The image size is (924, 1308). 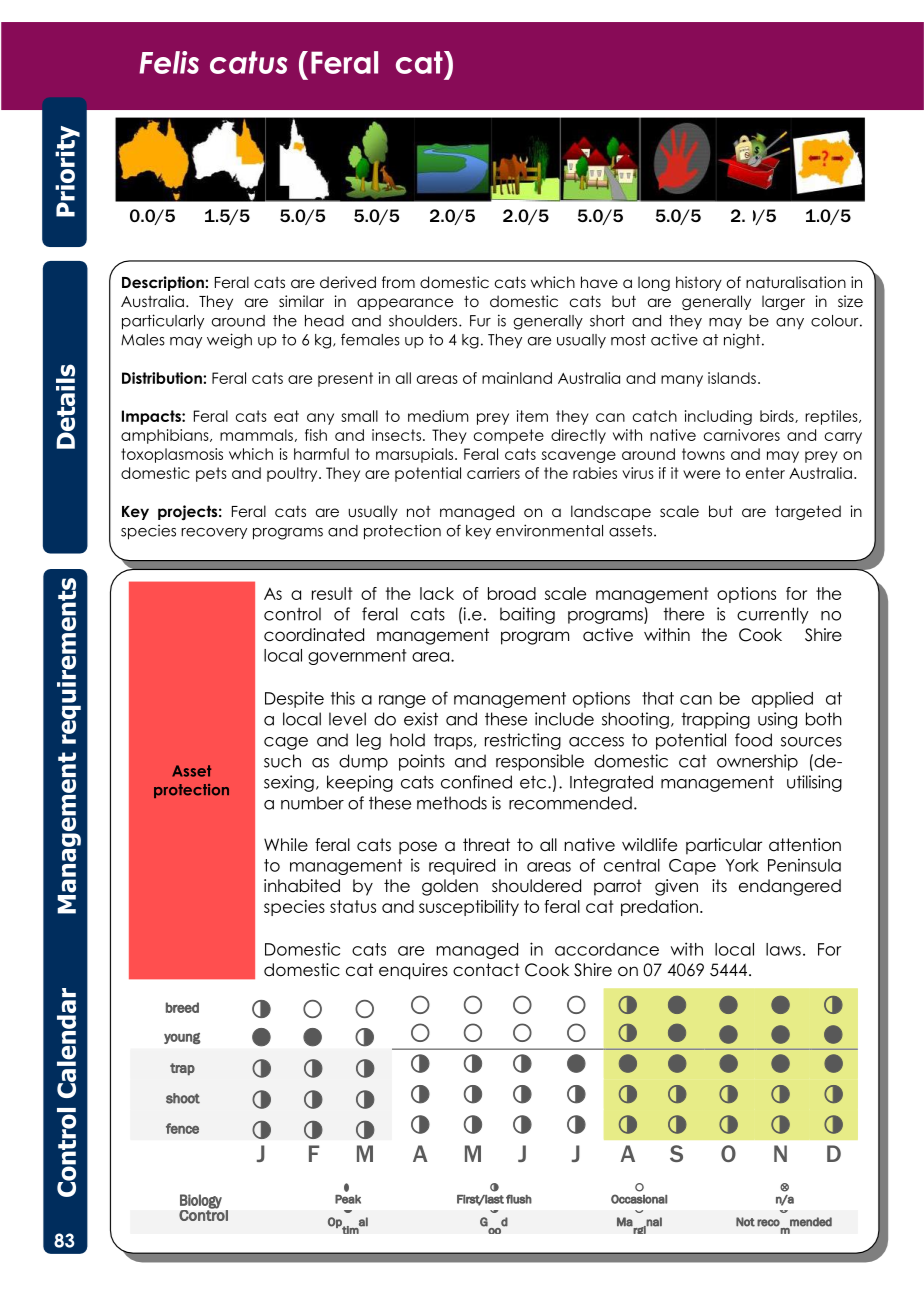 I want to click on mainland, so click(x=517, y=378).
